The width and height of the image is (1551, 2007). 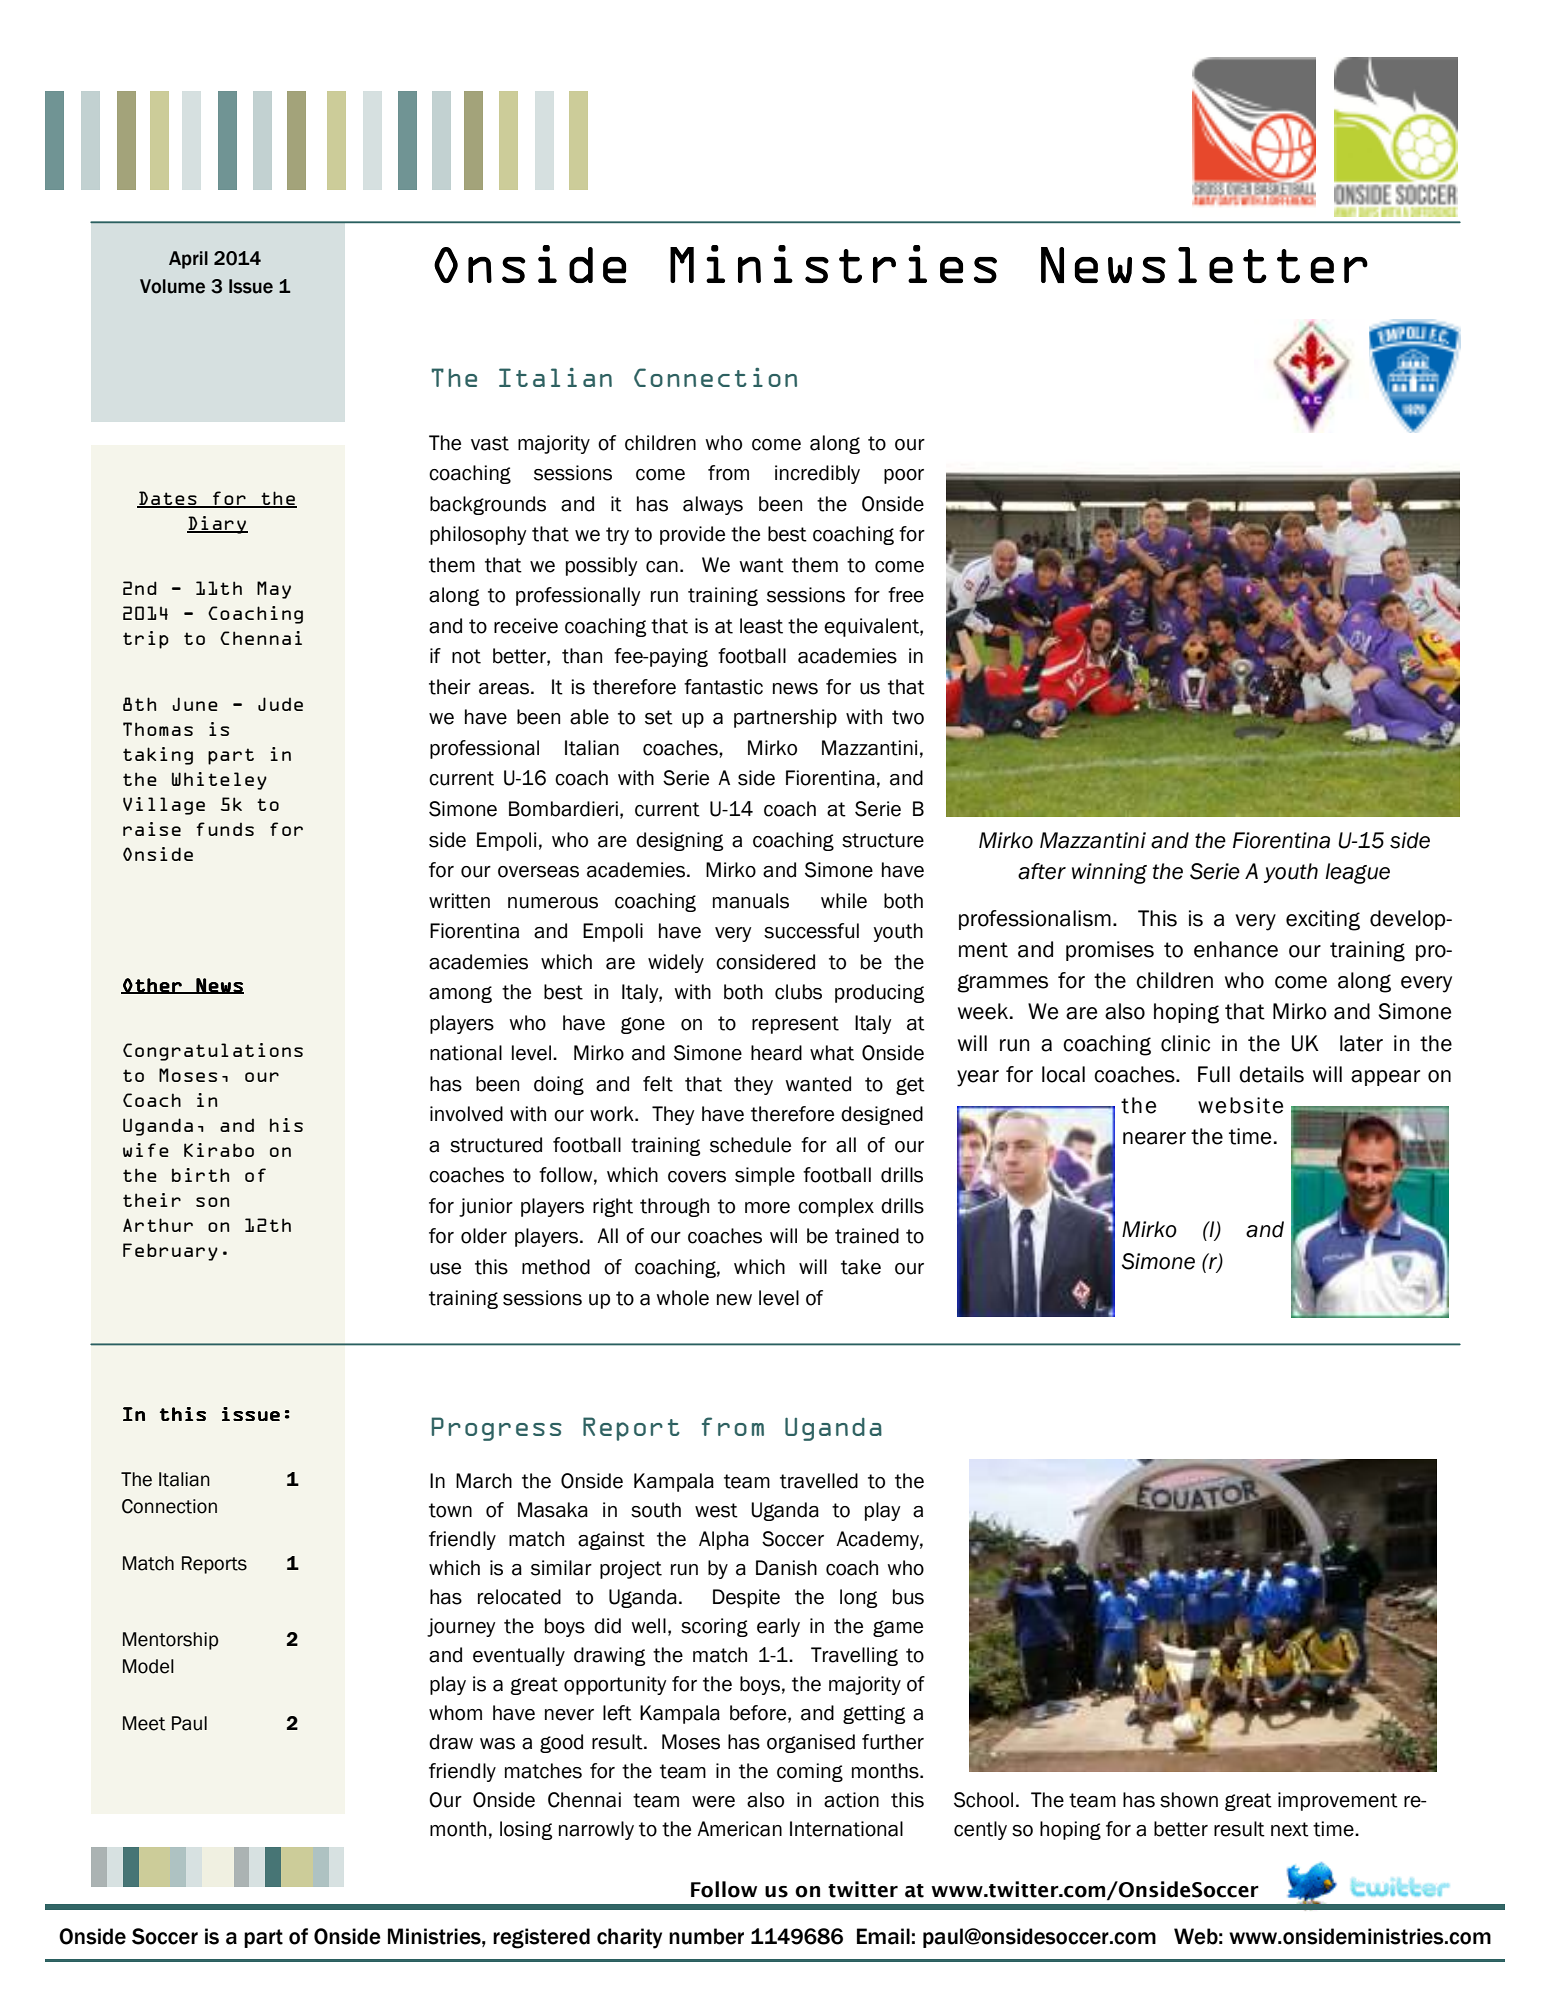 I want to click on losing, so click(x=526, y=1830).
